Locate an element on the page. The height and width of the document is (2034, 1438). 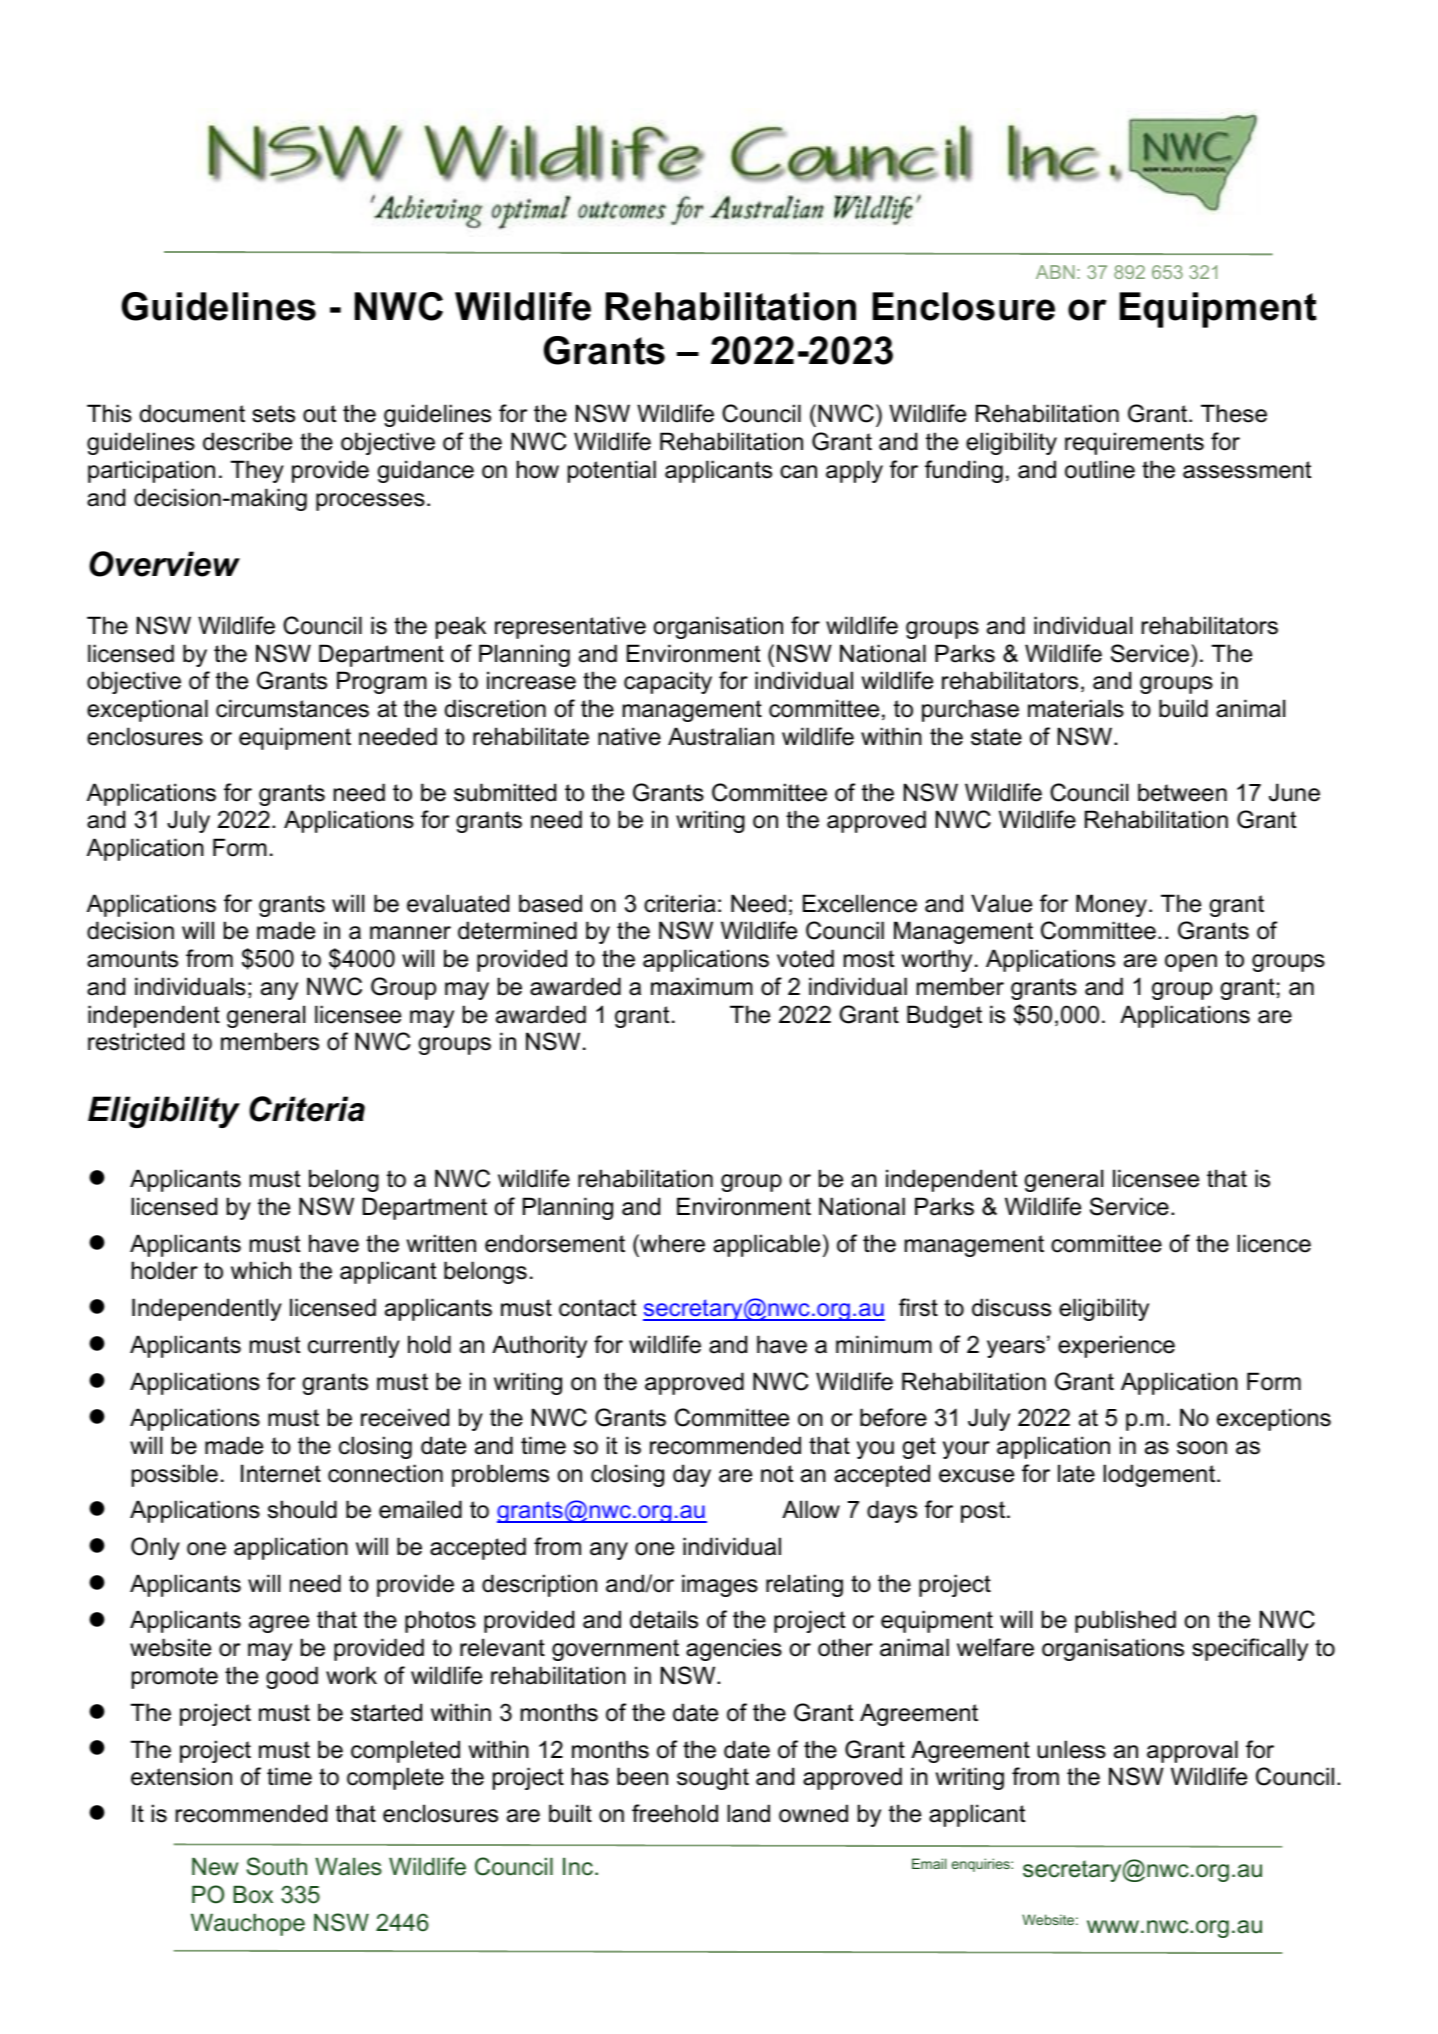
open is located at coordinates (1191, 963).
